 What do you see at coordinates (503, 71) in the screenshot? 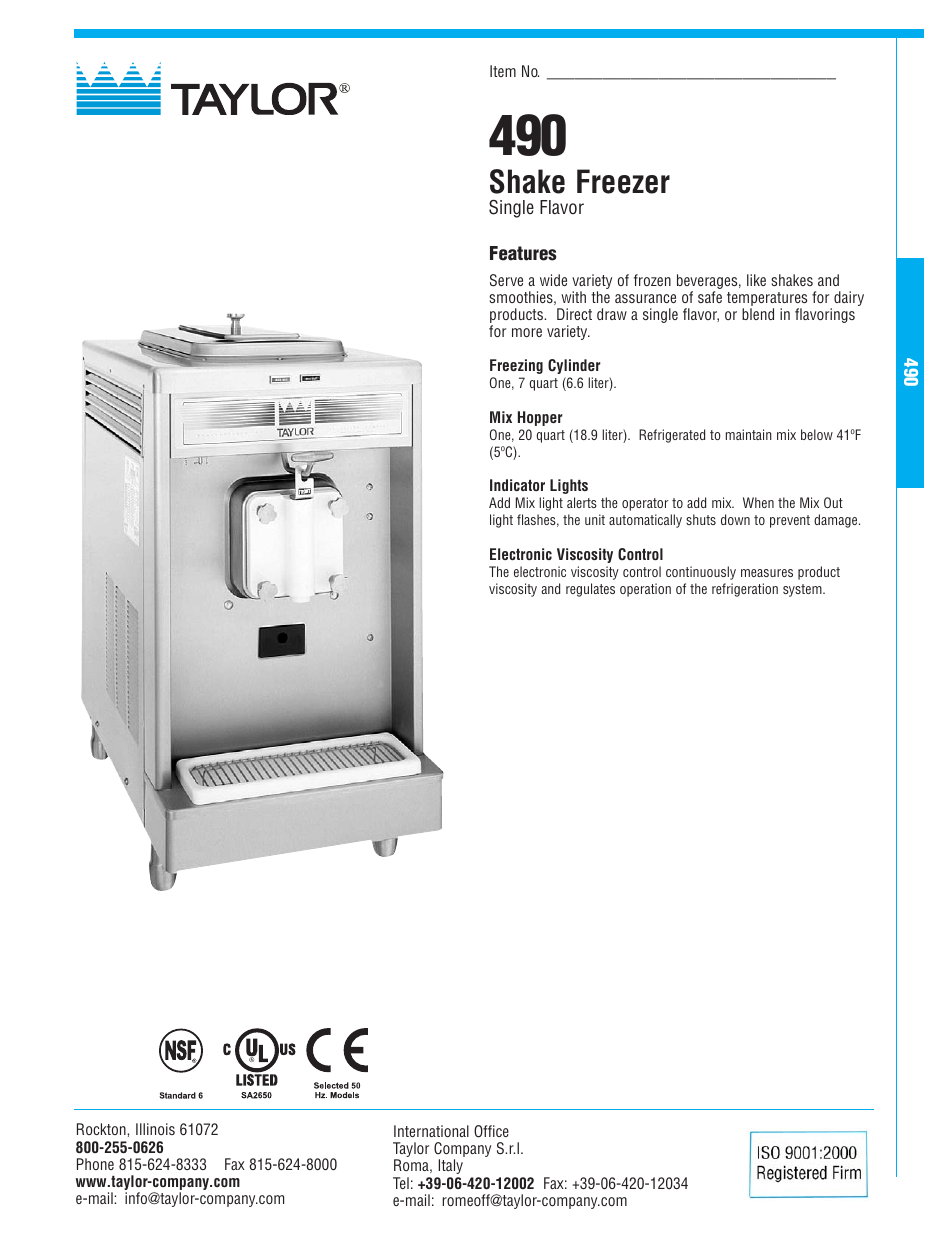
I see `Item` at bounding box center [503, 71].
